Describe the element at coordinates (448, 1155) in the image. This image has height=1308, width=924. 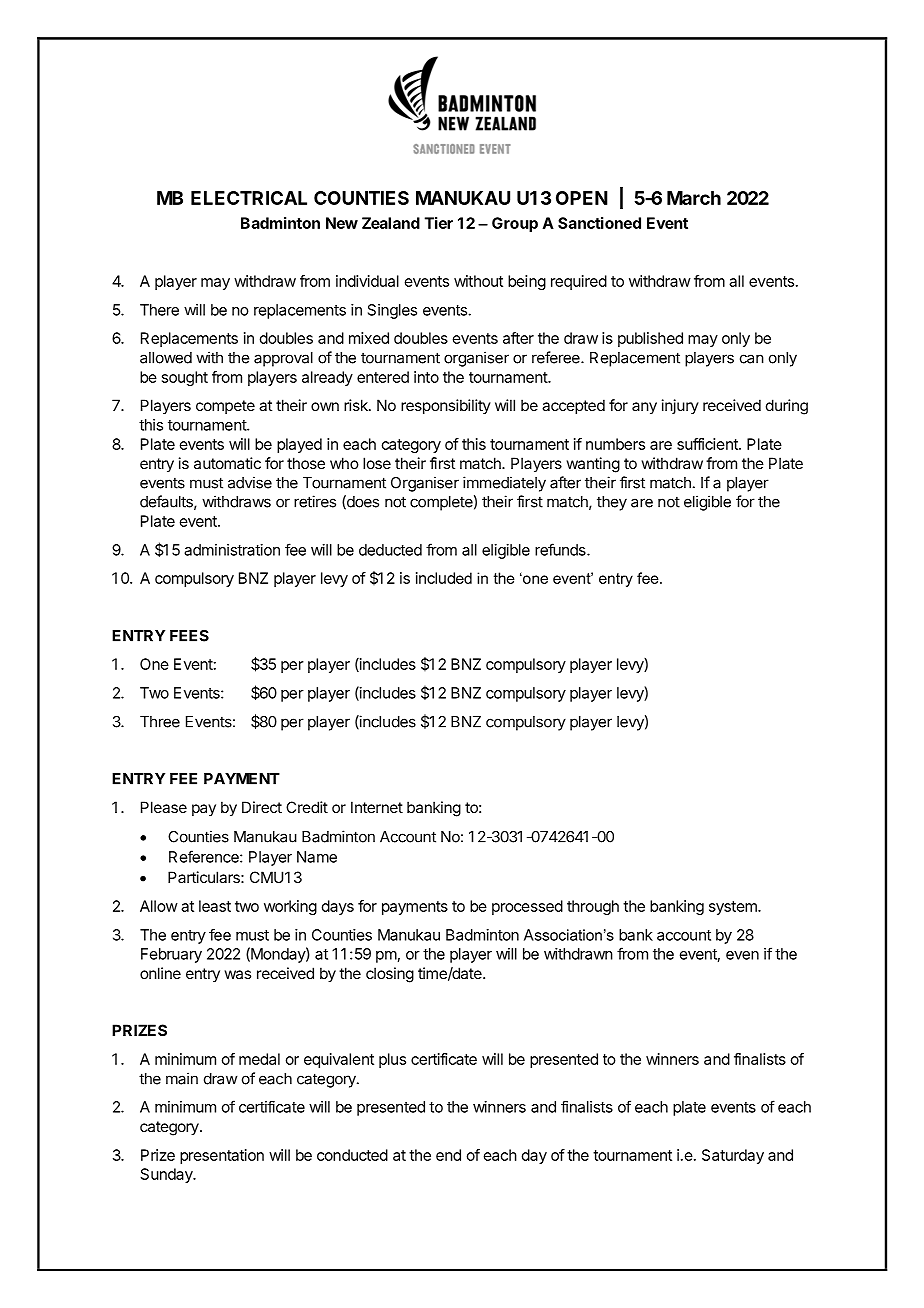
I see `end` at that location.
